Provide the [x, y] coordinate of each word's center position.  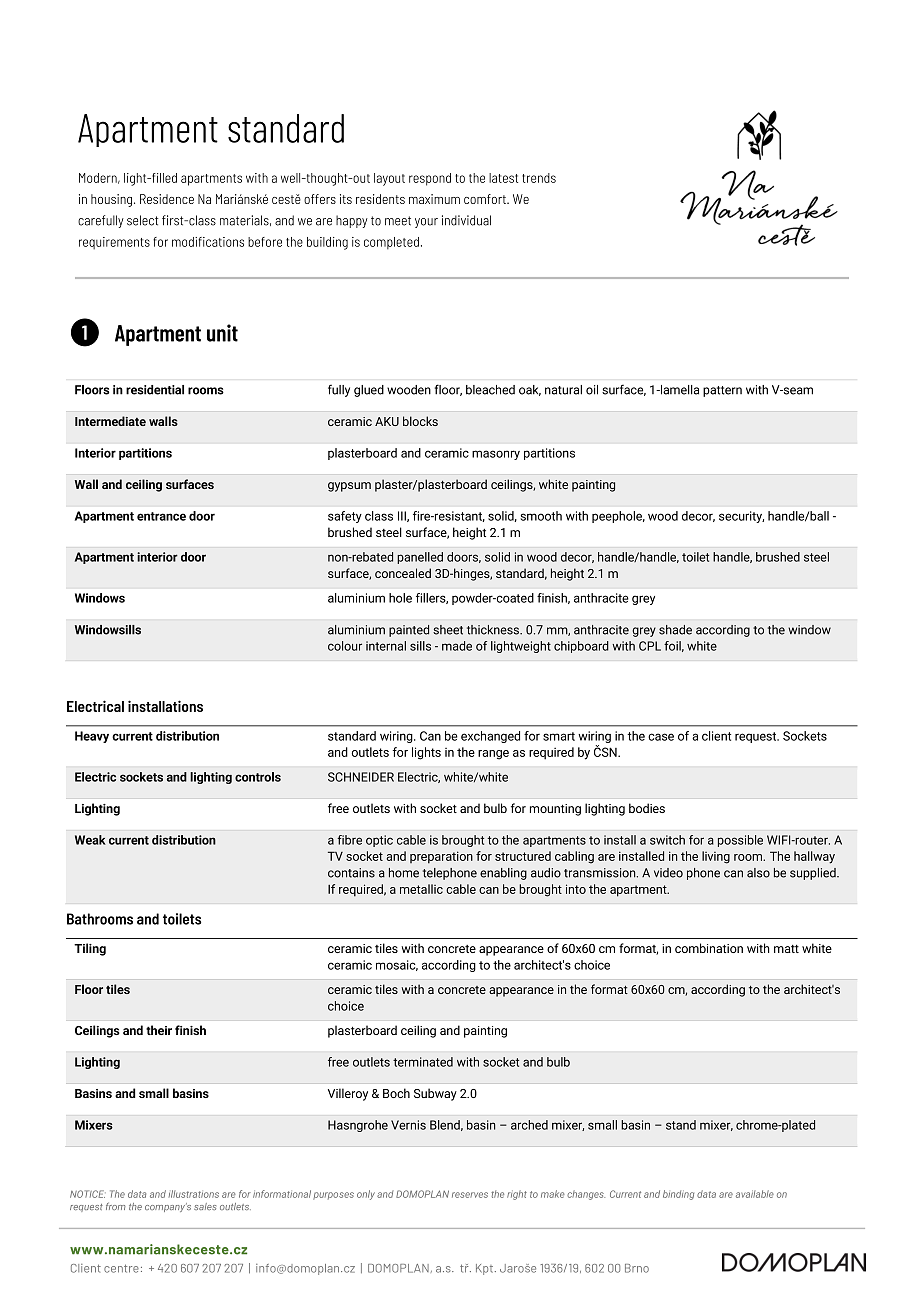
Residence [167, 199]
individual [466, 220]
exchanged [490, 737]
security [741, 517]
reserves [470, 1195]
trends [539, 178]
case [661, 737]
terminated [423, 1062]
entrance [161, 516]
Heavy [92, 737]
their [159, 1030]
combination [709, 948]
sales [205, 1206]
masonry [496, 455]
